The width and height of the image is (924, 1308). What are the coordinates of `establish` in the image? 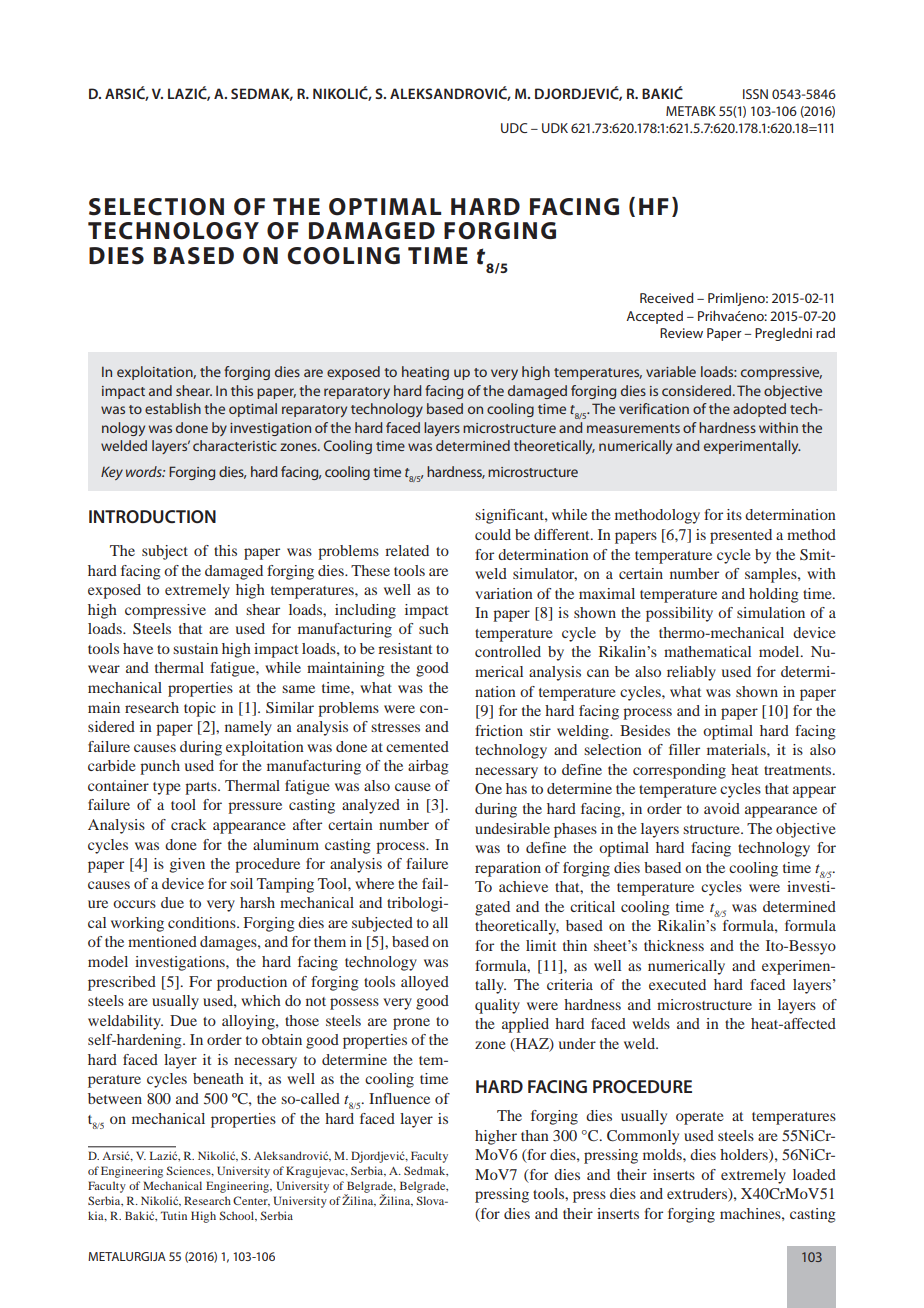 It's located at (173, 408).
